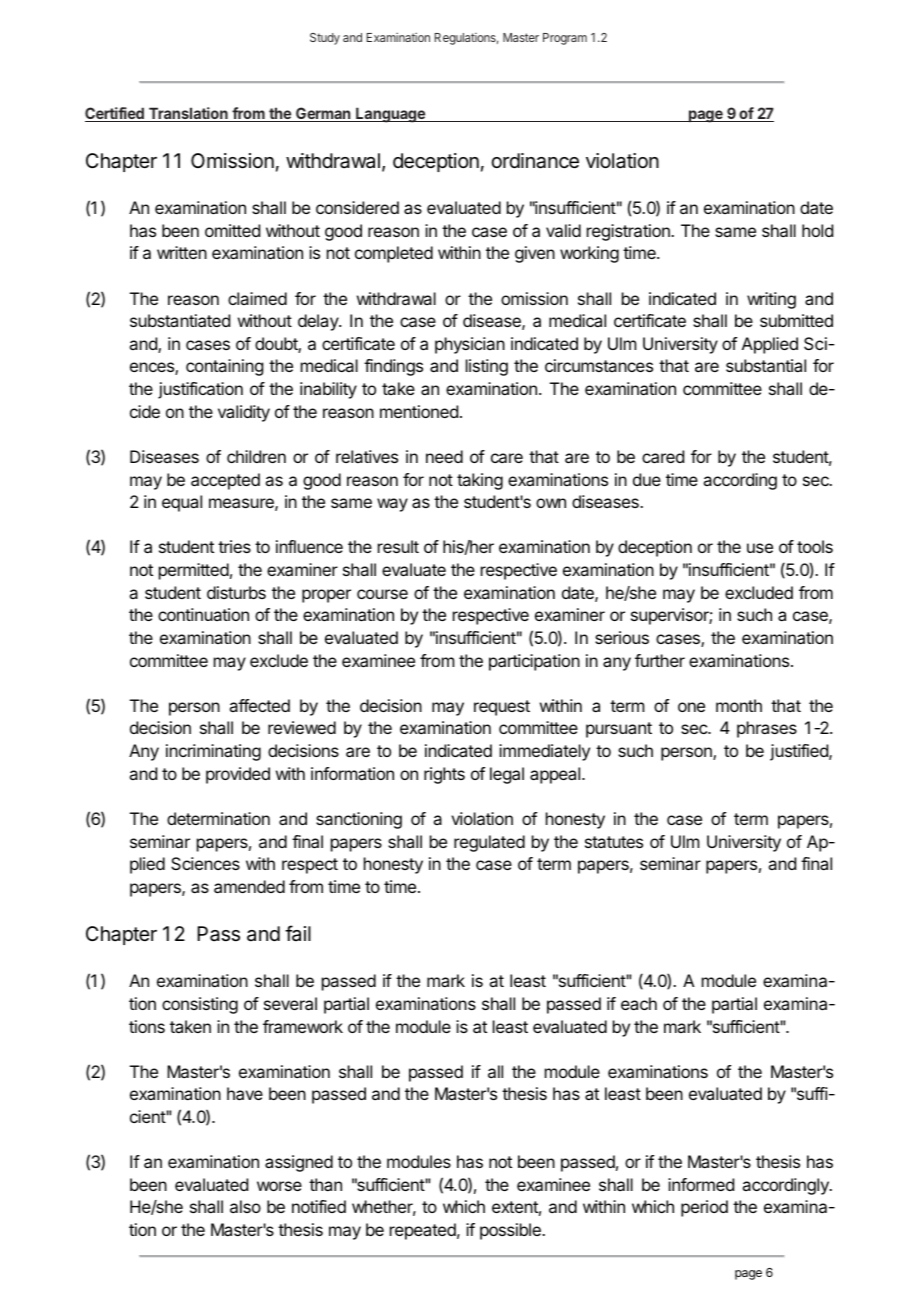 This screenshot has width=924, height=1309. What do you see at coordinates (565, 39) in the screenshot?
I see `Program` at bounding box center [565, 39].
